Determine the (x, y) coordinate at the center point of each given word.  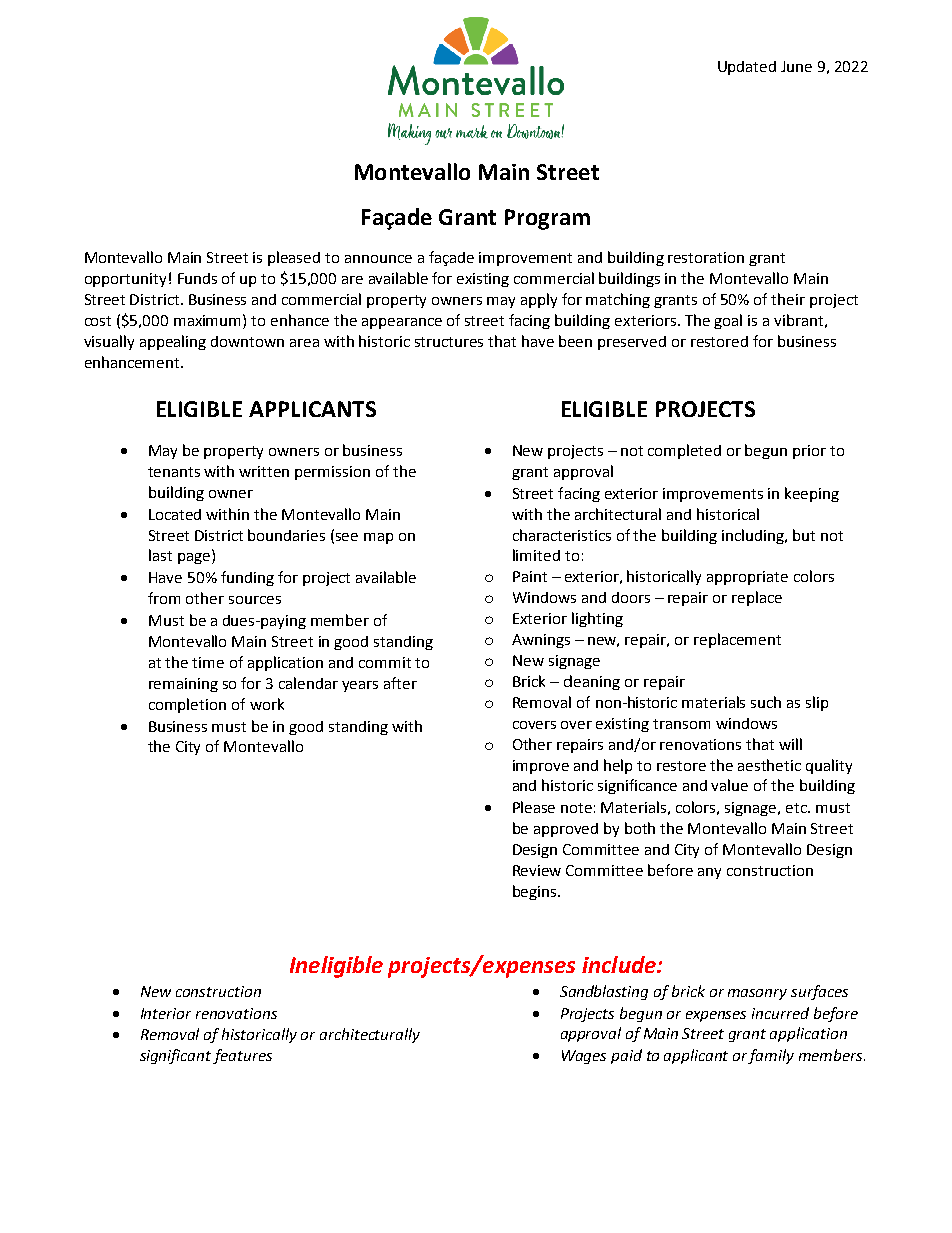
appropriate (747, 578)
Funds (197, 278)
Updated (747, 68)
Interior (166, 1013)
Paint (530, 576)
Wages (584, 1057)
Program (547, 219)
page (194, 558)
